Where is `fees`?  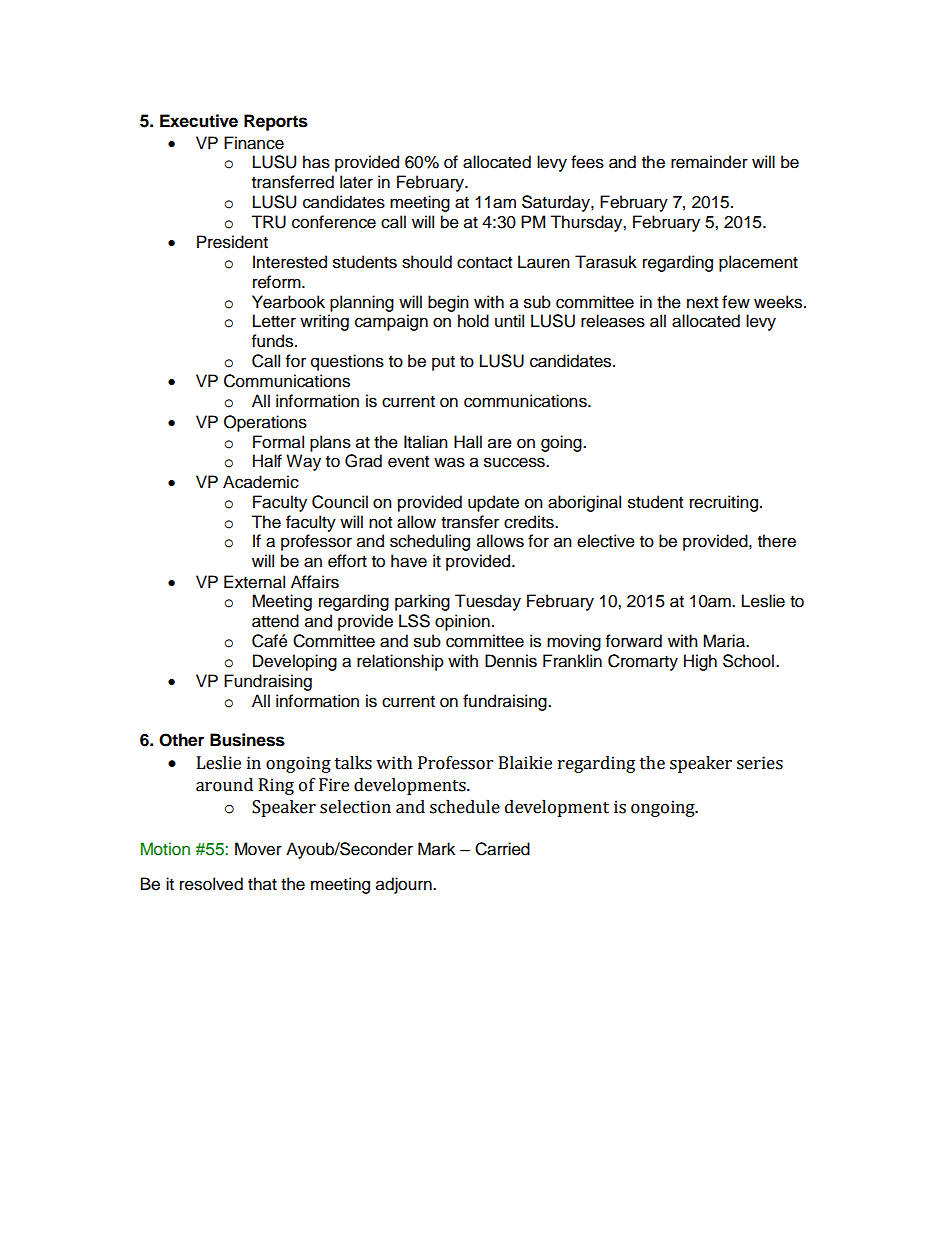 fees is located at coordinates (587, 162).
